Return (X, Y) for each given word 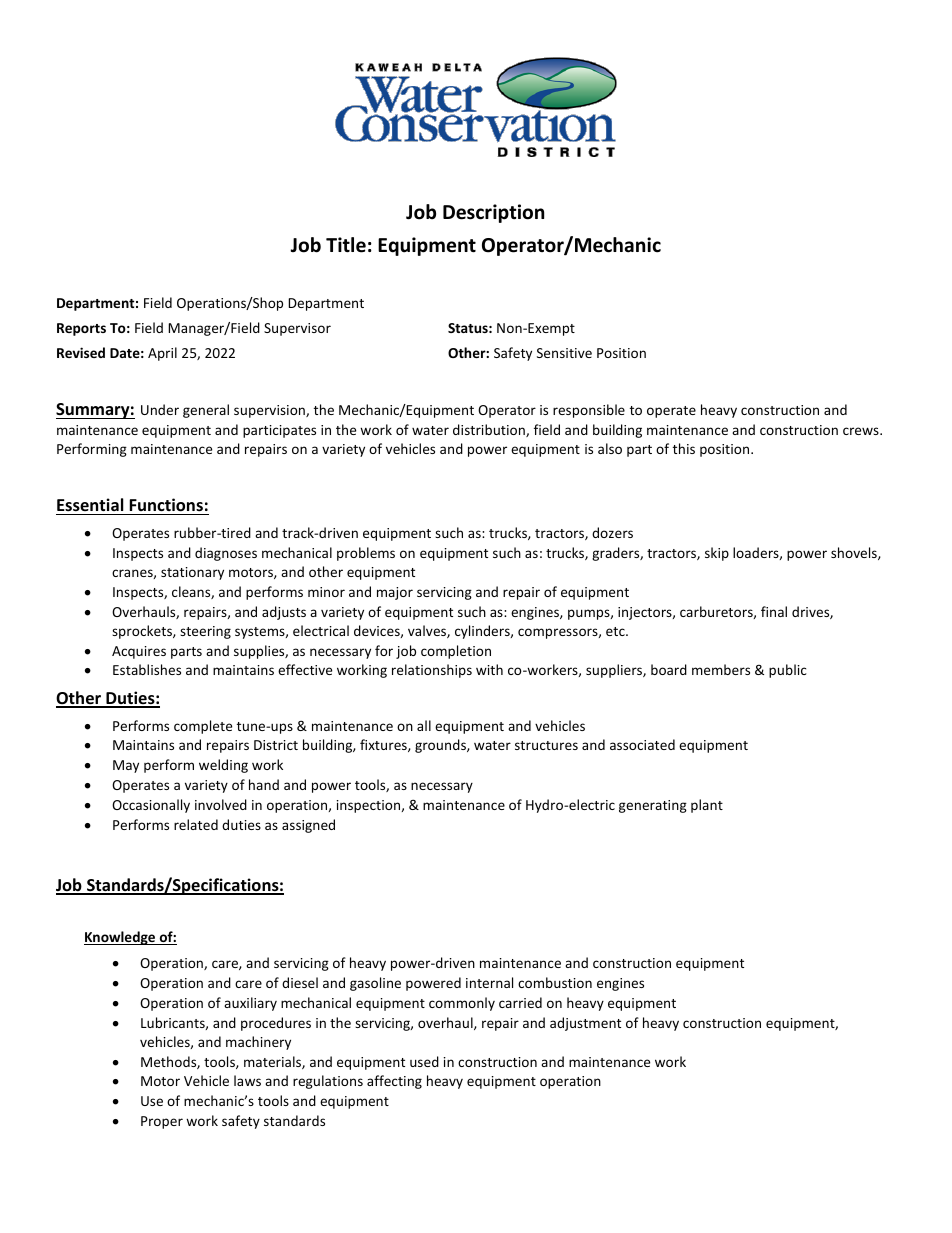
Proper (162, 1122)
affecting (394, 1082)
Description (493, 213)
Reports (81, 329)
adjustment (585, 1024)
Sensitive (564, 353)
